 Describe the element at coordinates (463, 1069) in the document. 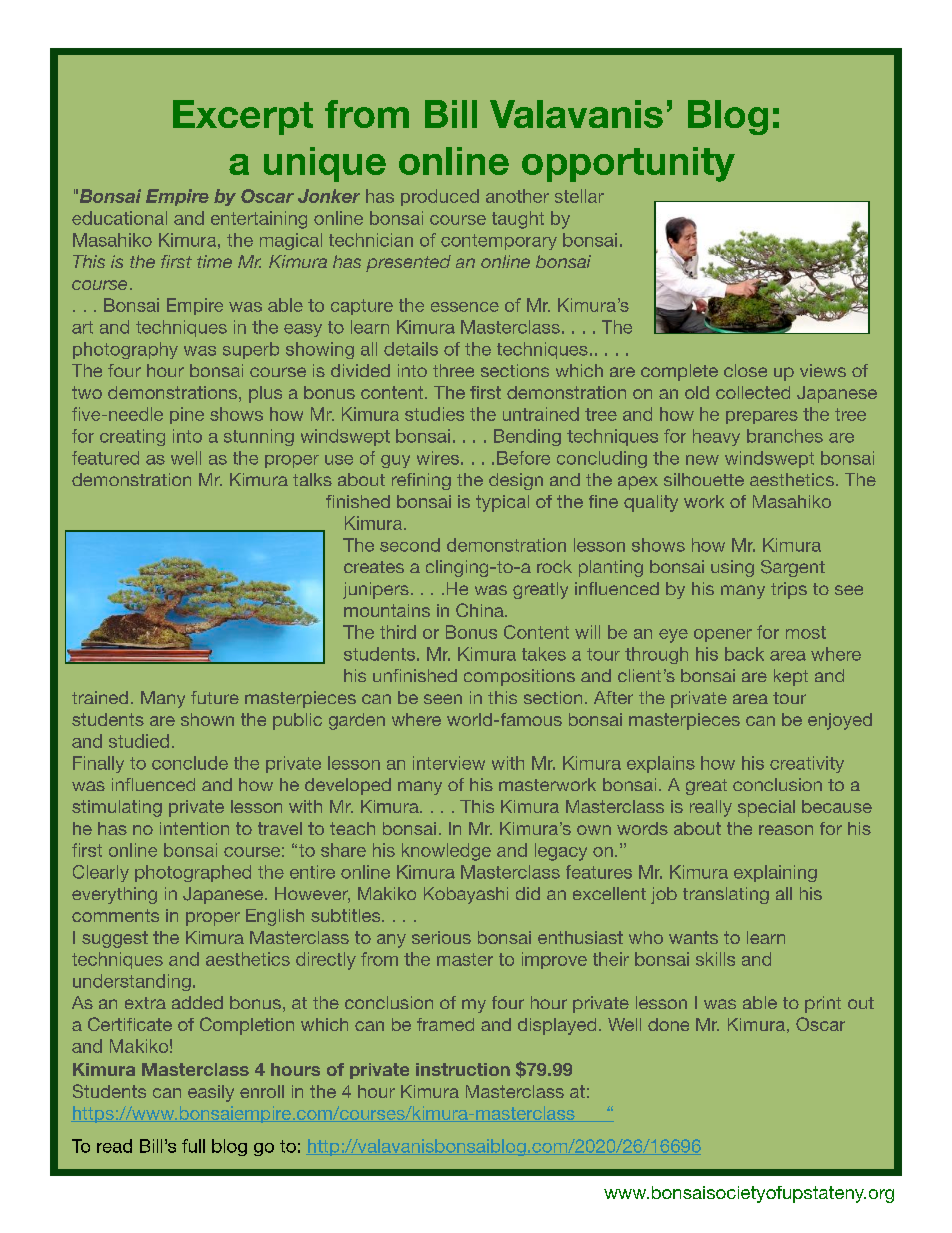

I see `instruction` at that location.
